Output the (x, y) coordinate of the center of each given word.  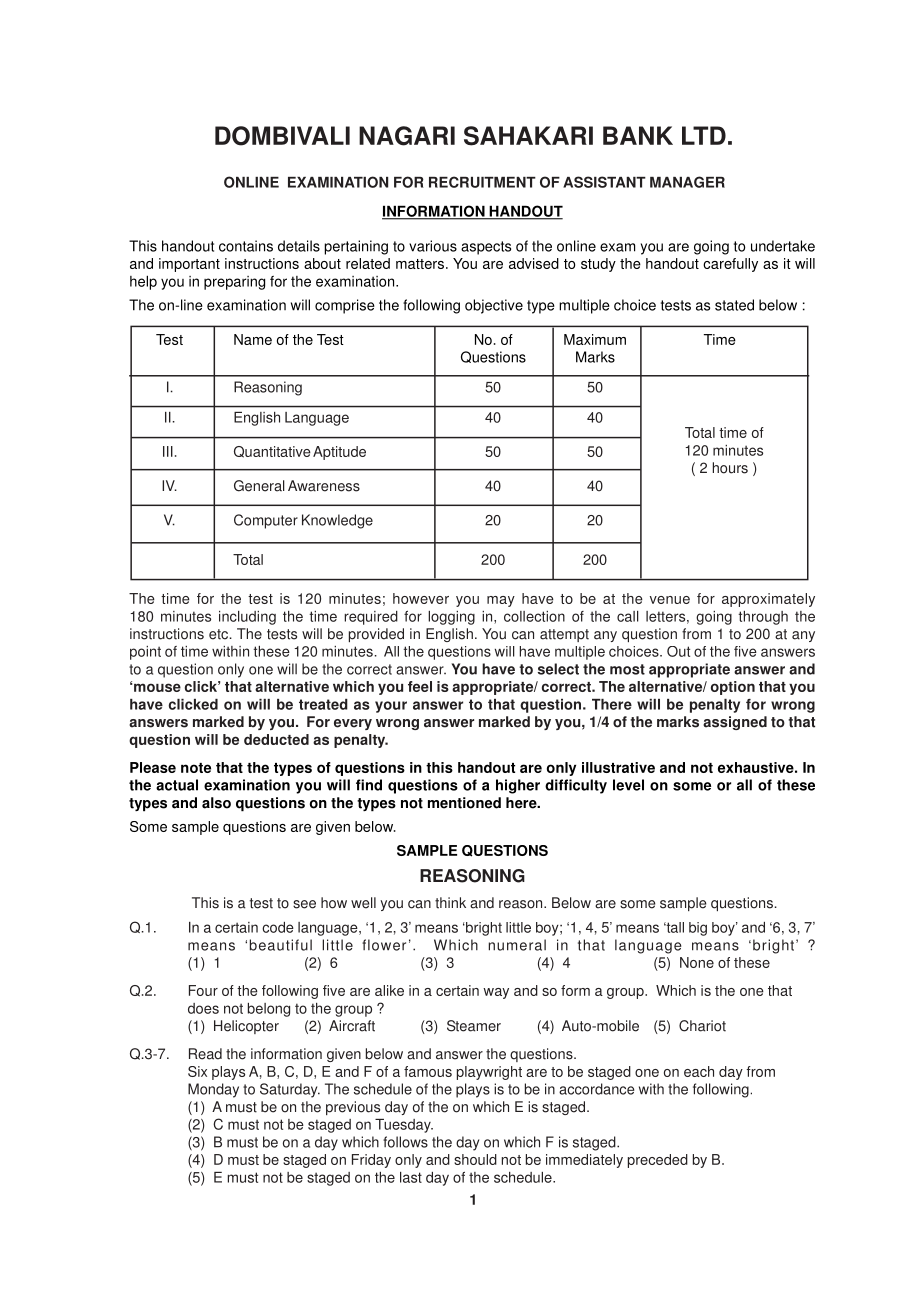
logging (451, 618)
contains (246, 246)
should (475, 1159)
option (733, 688)
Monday (213, 1090)
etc (220, 634)
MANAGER (687, 182)
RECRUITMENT (482, 182)
